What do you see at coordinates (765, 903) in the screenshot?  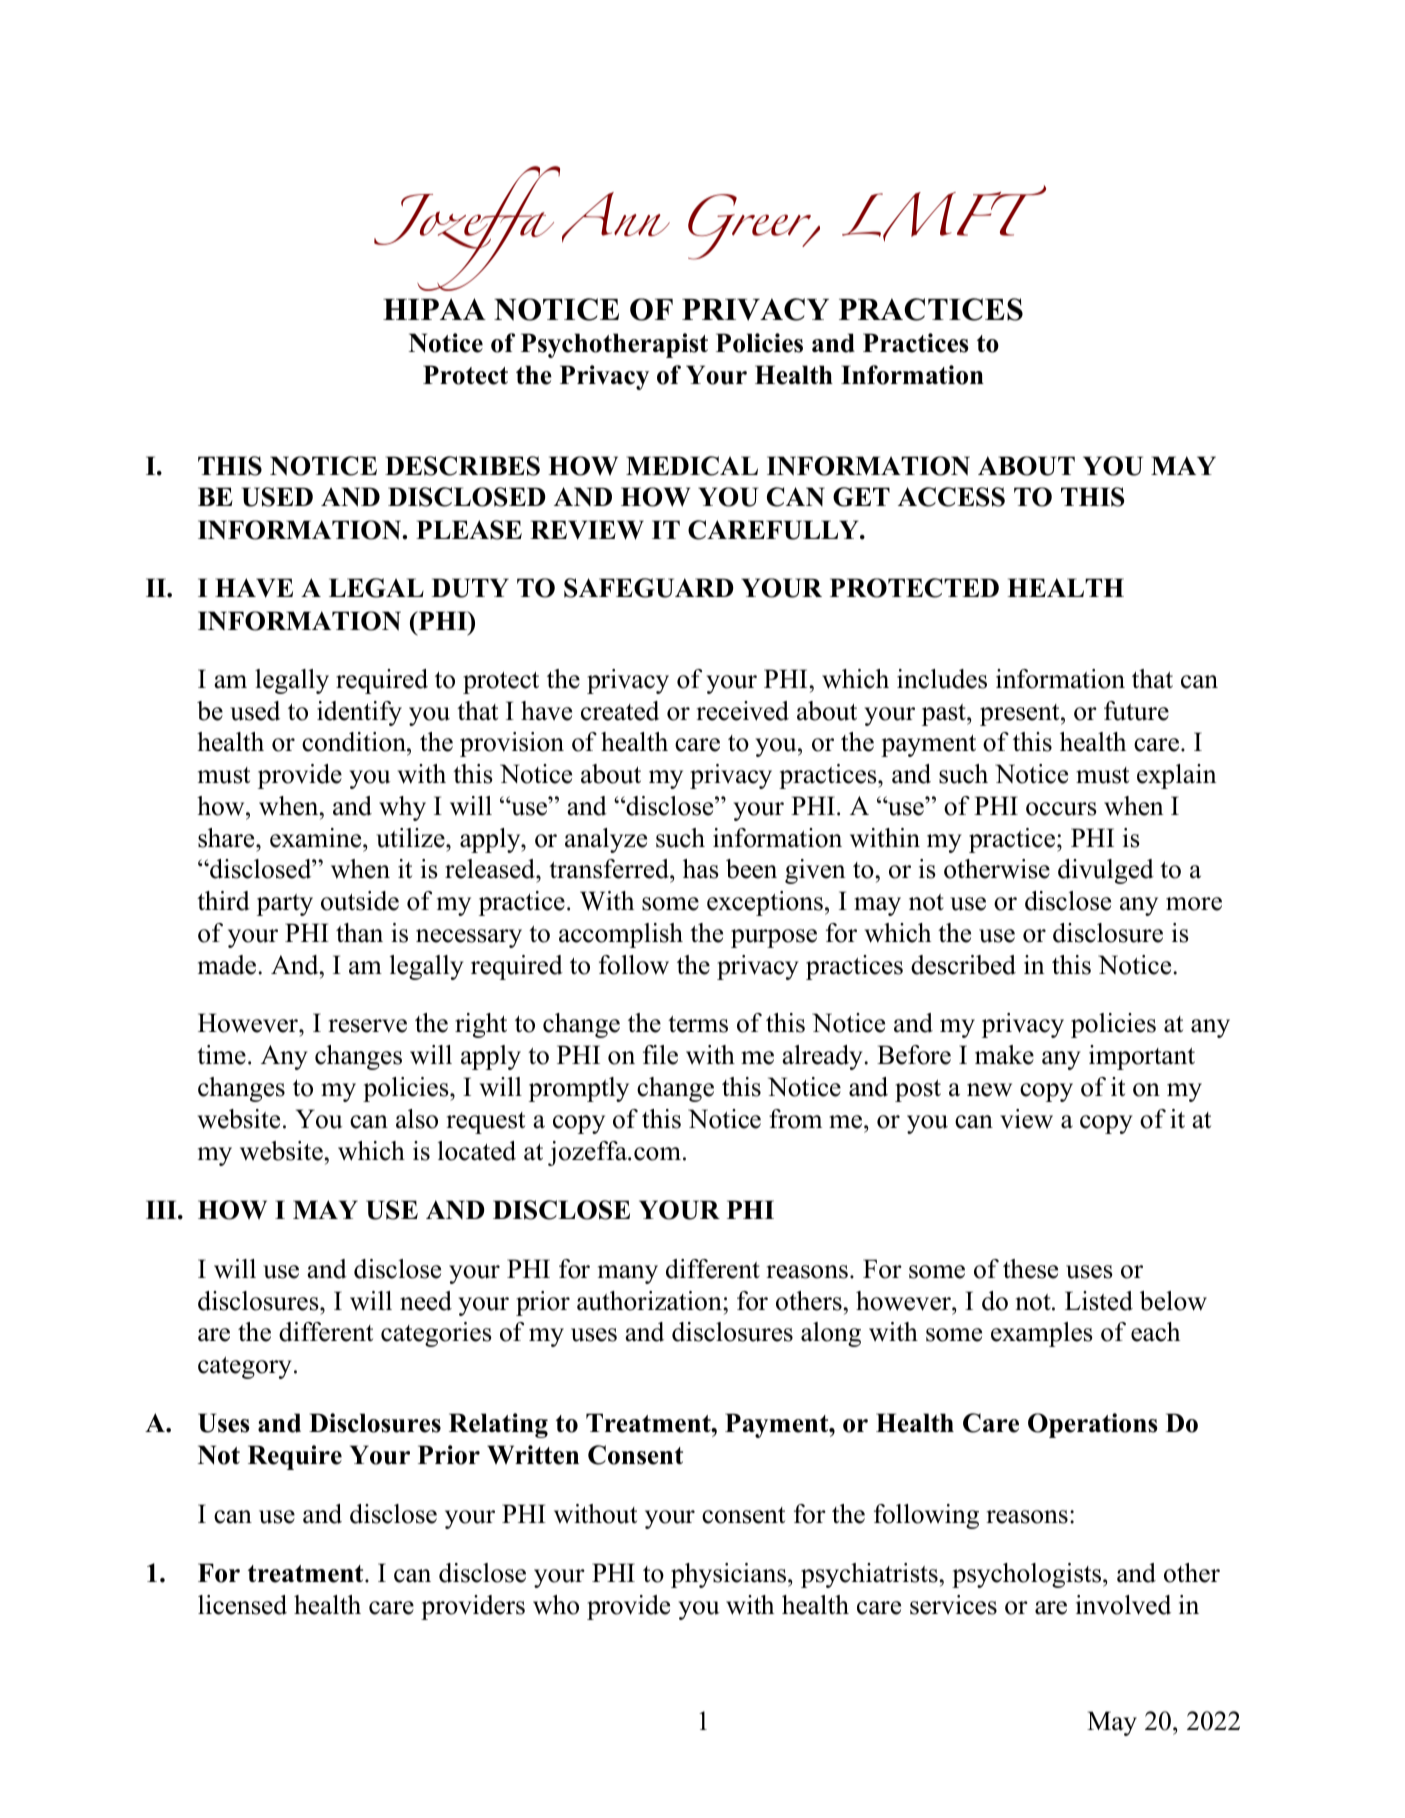 I see `exceptions` at bounding box center [765, 903].
